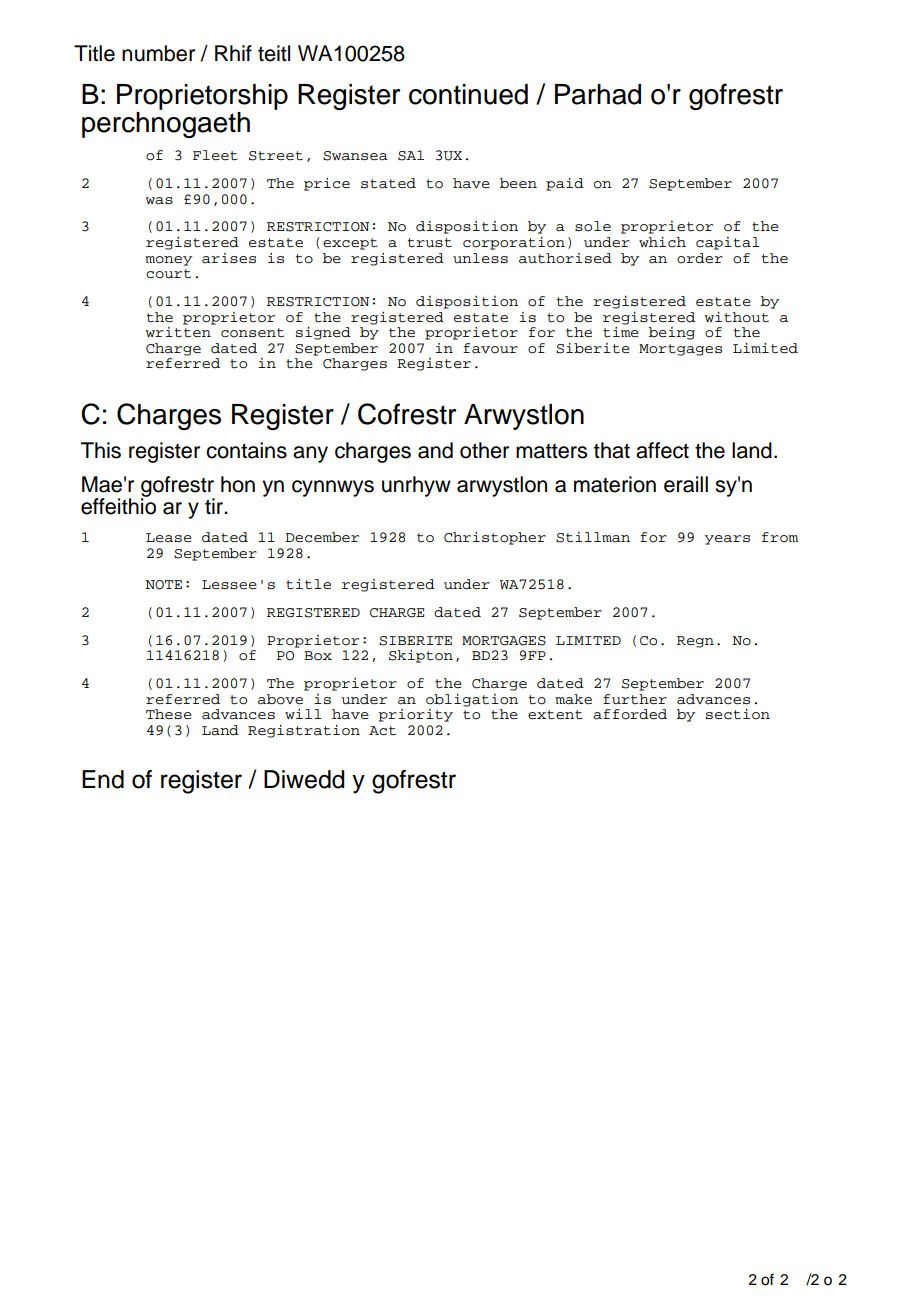 The width and height of the image is (924, 1308). What do you see at coordinates (565, 184) in the image?
I see `paid` at bounding box center [565, 184].
